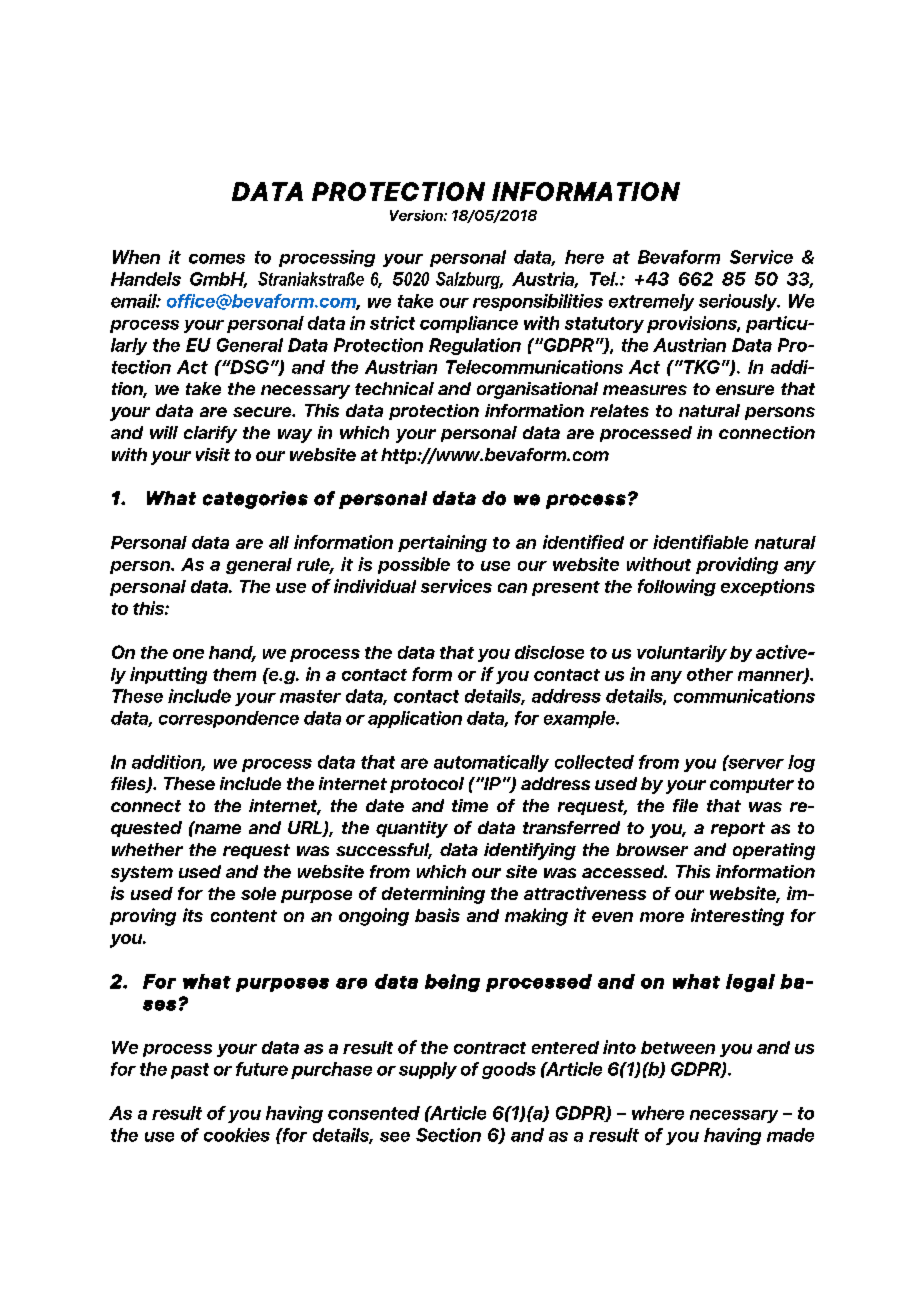  Describe the element at coordinates (710, 674) in the page. I see `other` at that location.
